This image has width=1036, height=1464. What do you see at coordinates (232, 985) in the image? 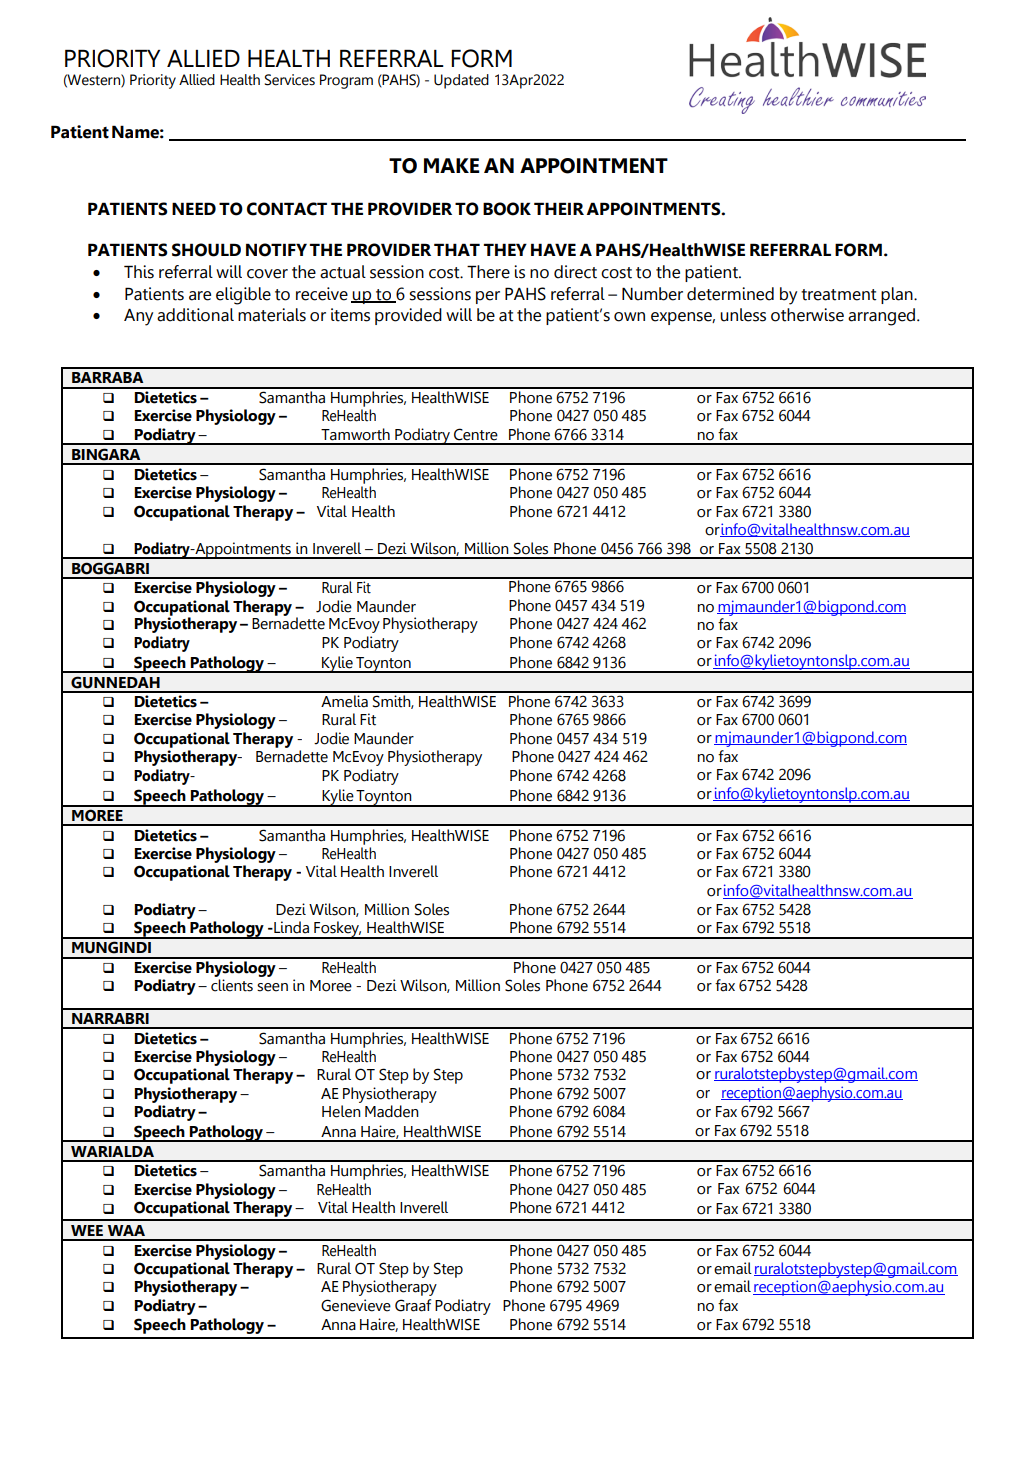
I see `clients` at bounding box center [232, 985].
